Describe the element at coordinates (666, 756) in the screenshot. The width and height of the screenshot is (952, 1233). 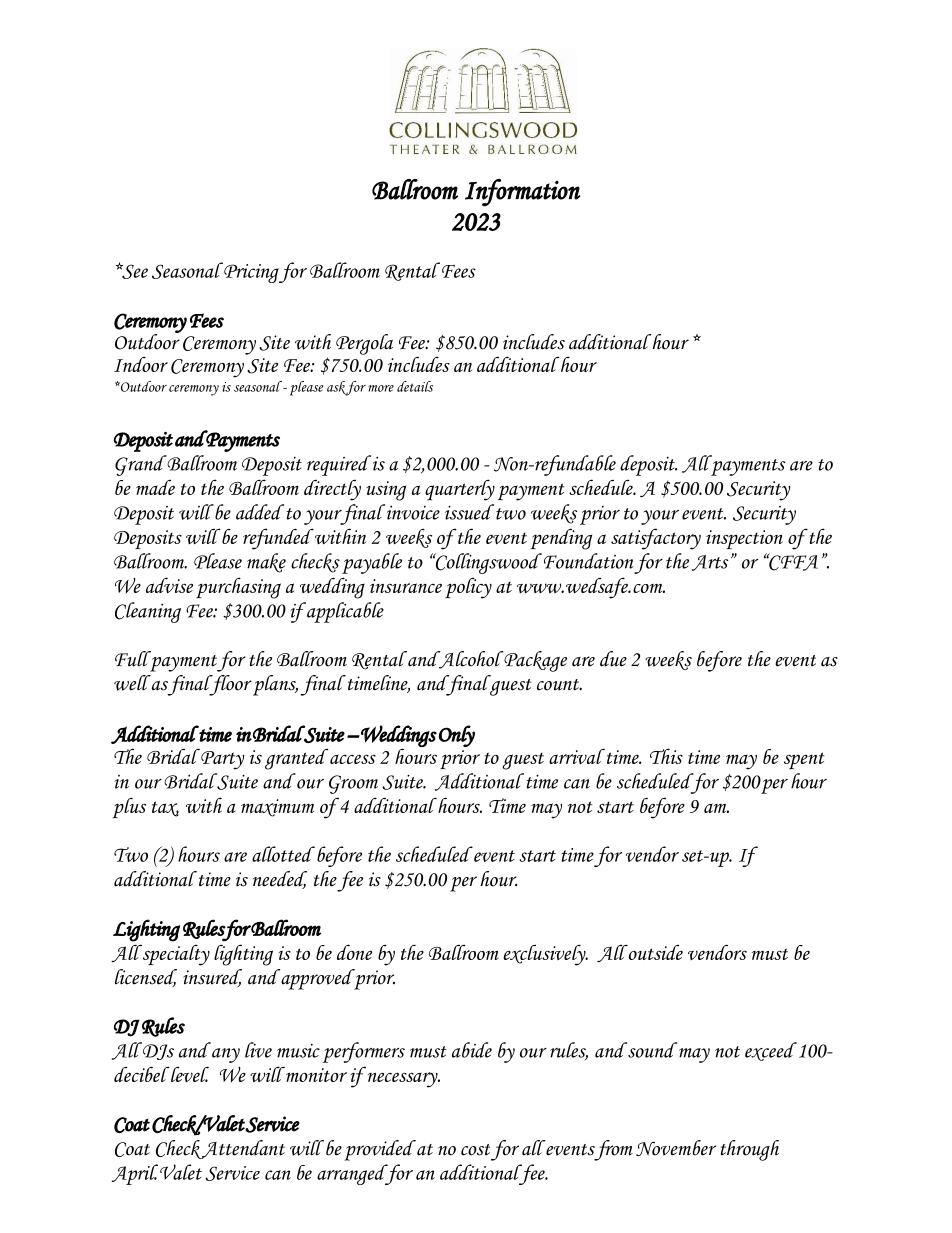
I see `This` at that location.
